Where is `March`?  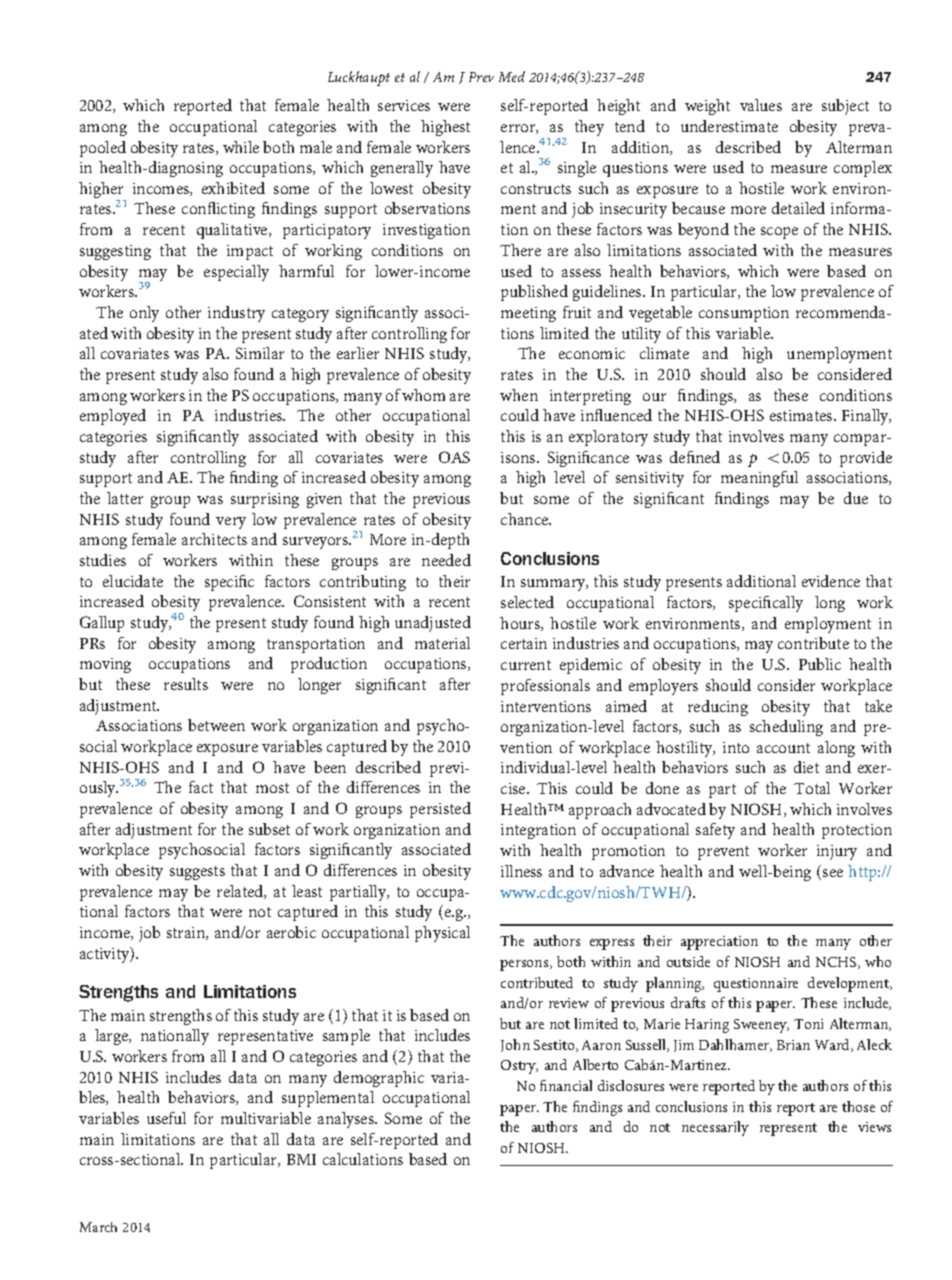 March is located at coordinates (98, 1227).
